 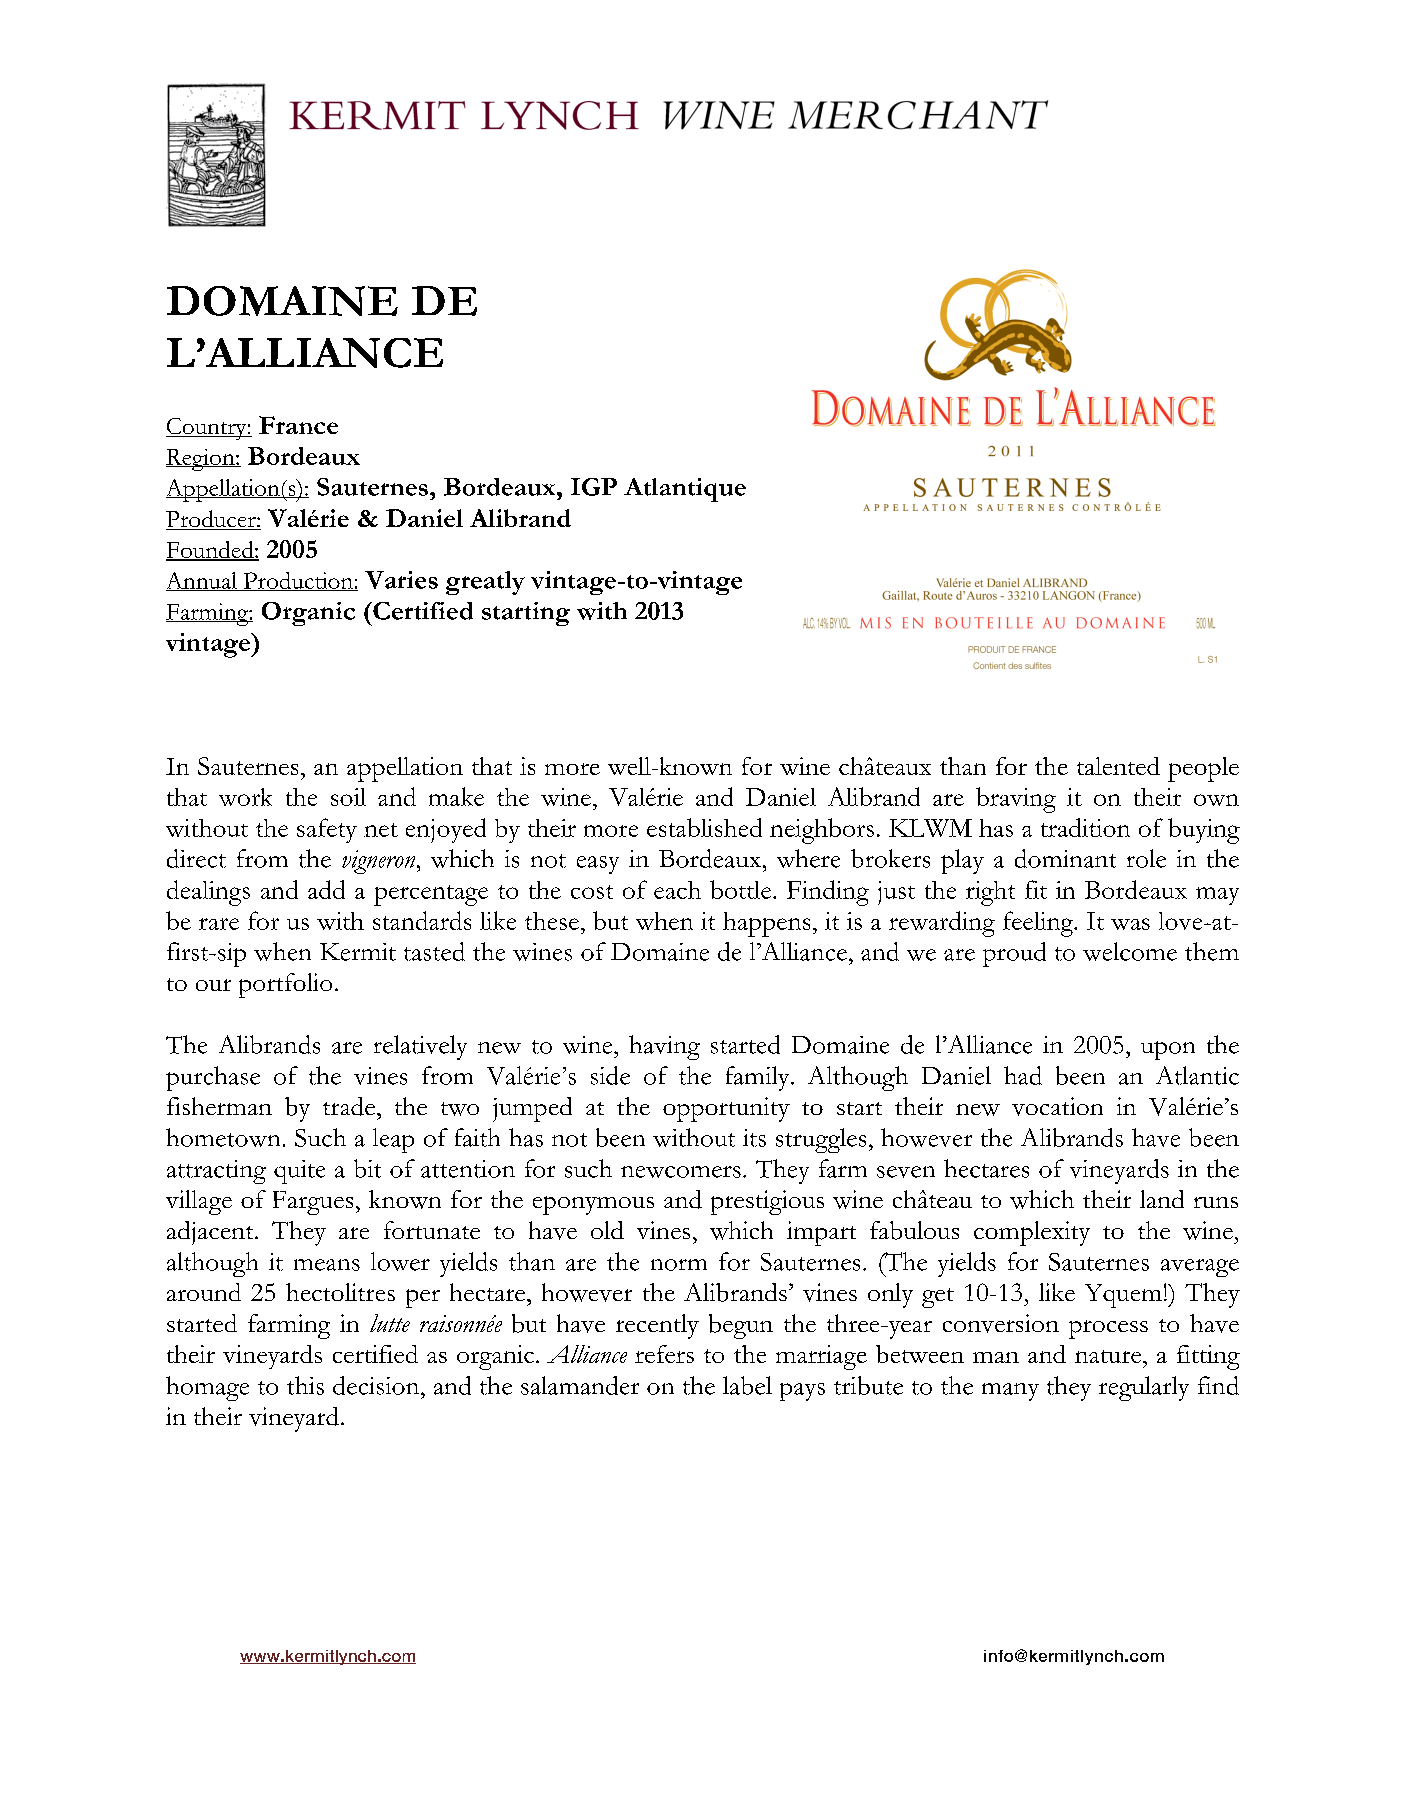 I want to click on add, so click(x=326, y=889).
